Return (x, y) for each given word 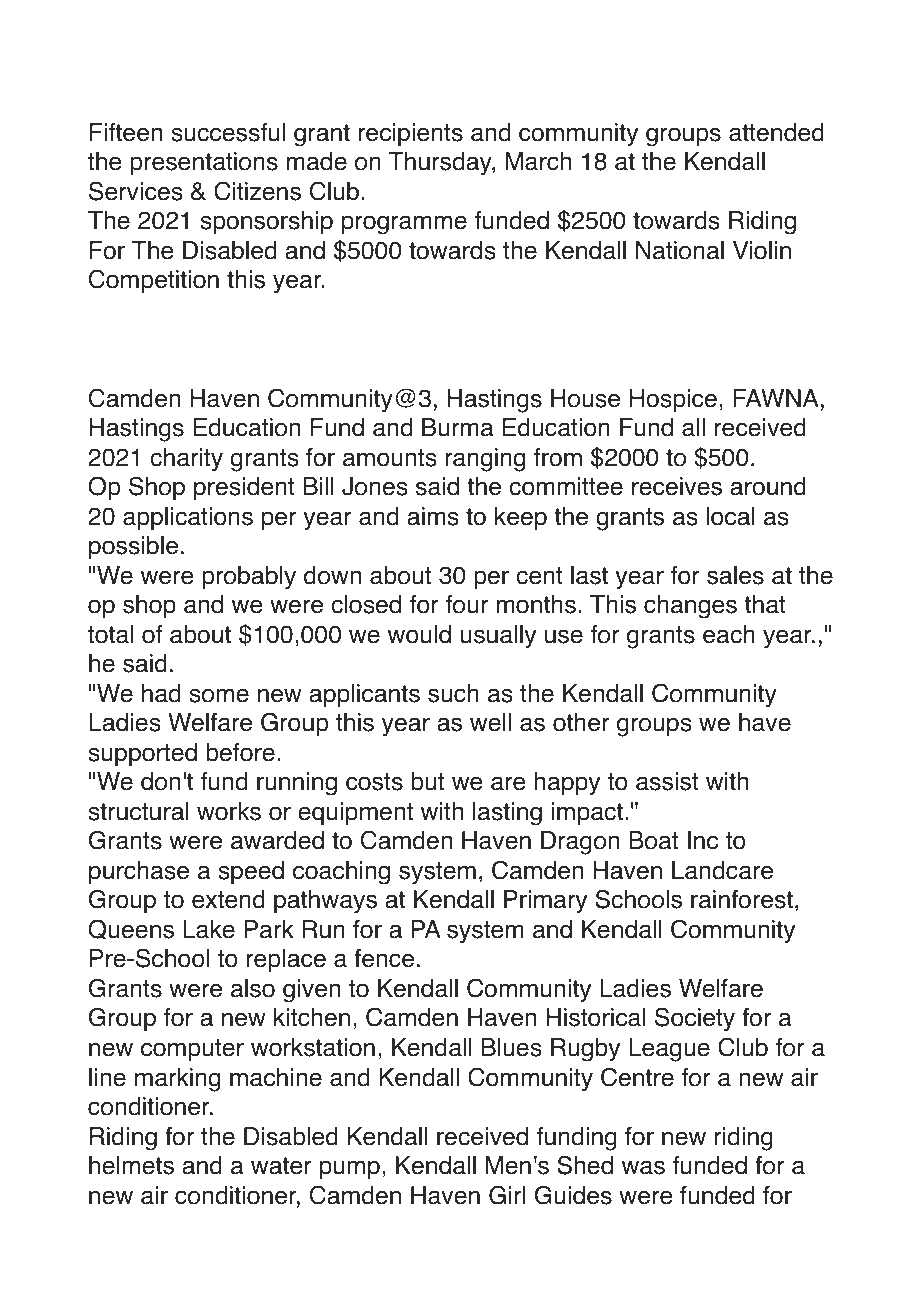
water (281, 1166)
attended (776, 132)
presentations (204, 163)
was (643, 1167)
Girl (507, 1195)
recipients (410, 134)
